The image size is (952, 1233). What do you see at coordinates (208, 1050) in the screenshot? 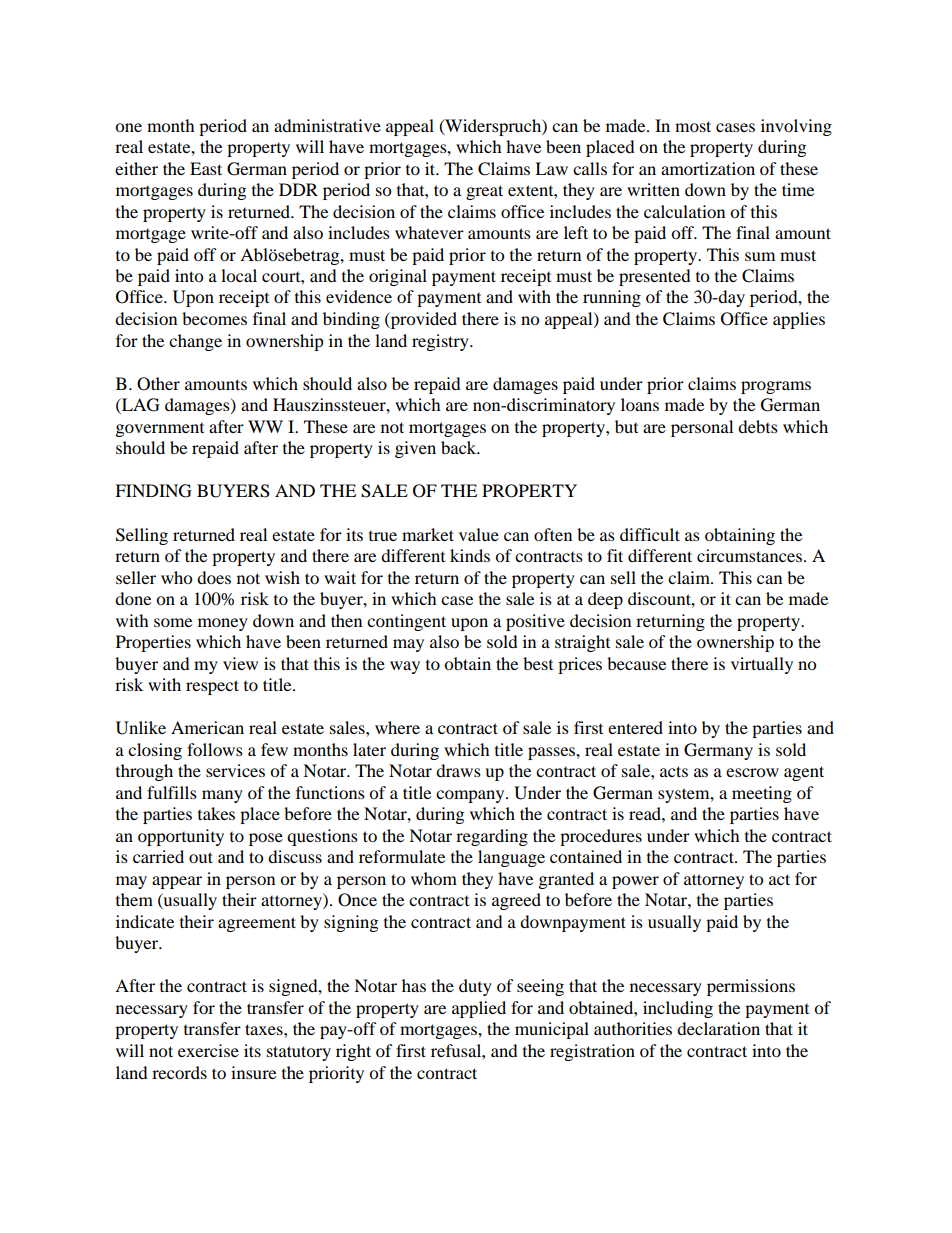
I see `exercise` at bounding box center [208, 1050].
